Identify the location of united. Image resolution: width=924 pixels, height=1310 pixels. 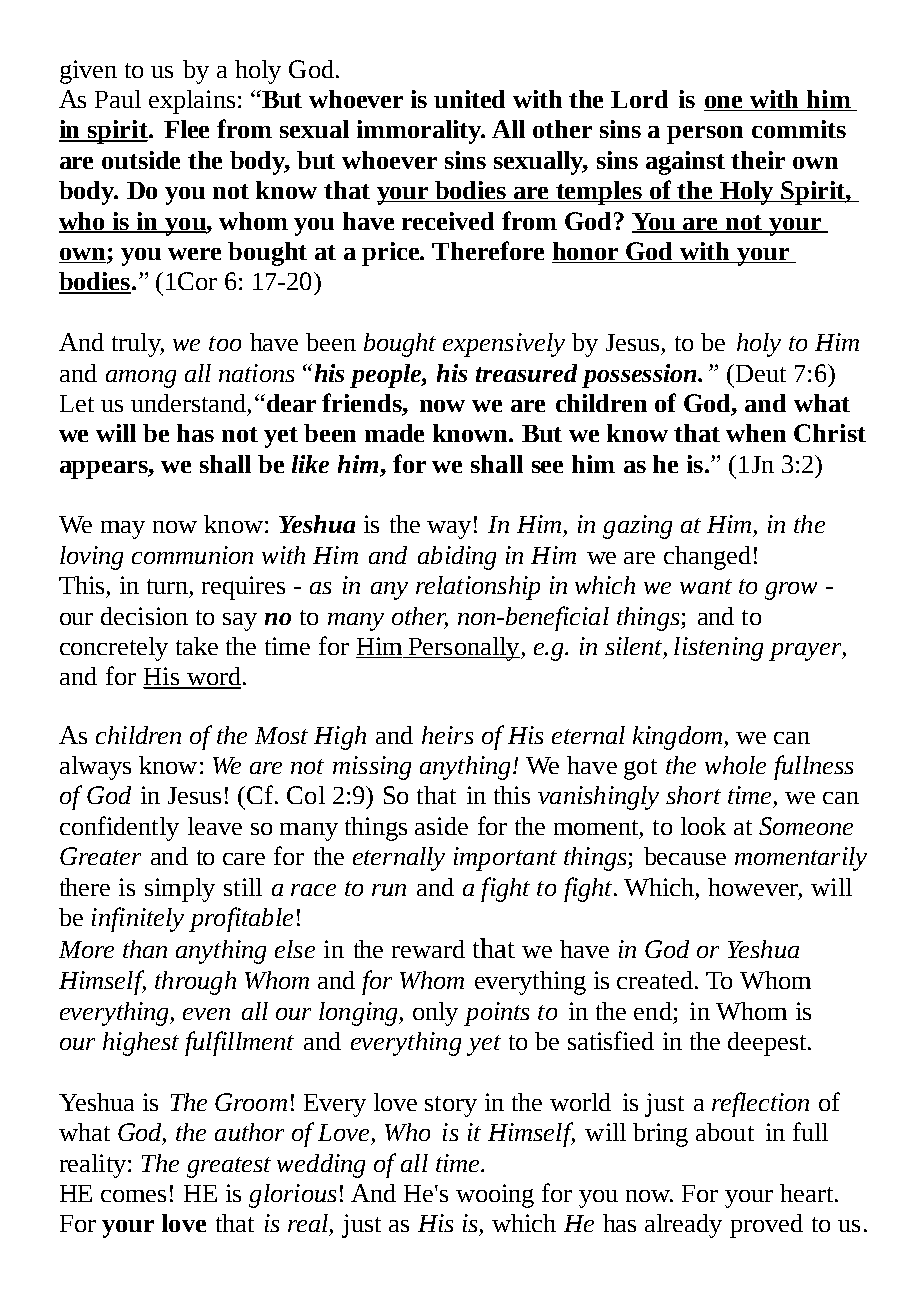
(469, 99).
